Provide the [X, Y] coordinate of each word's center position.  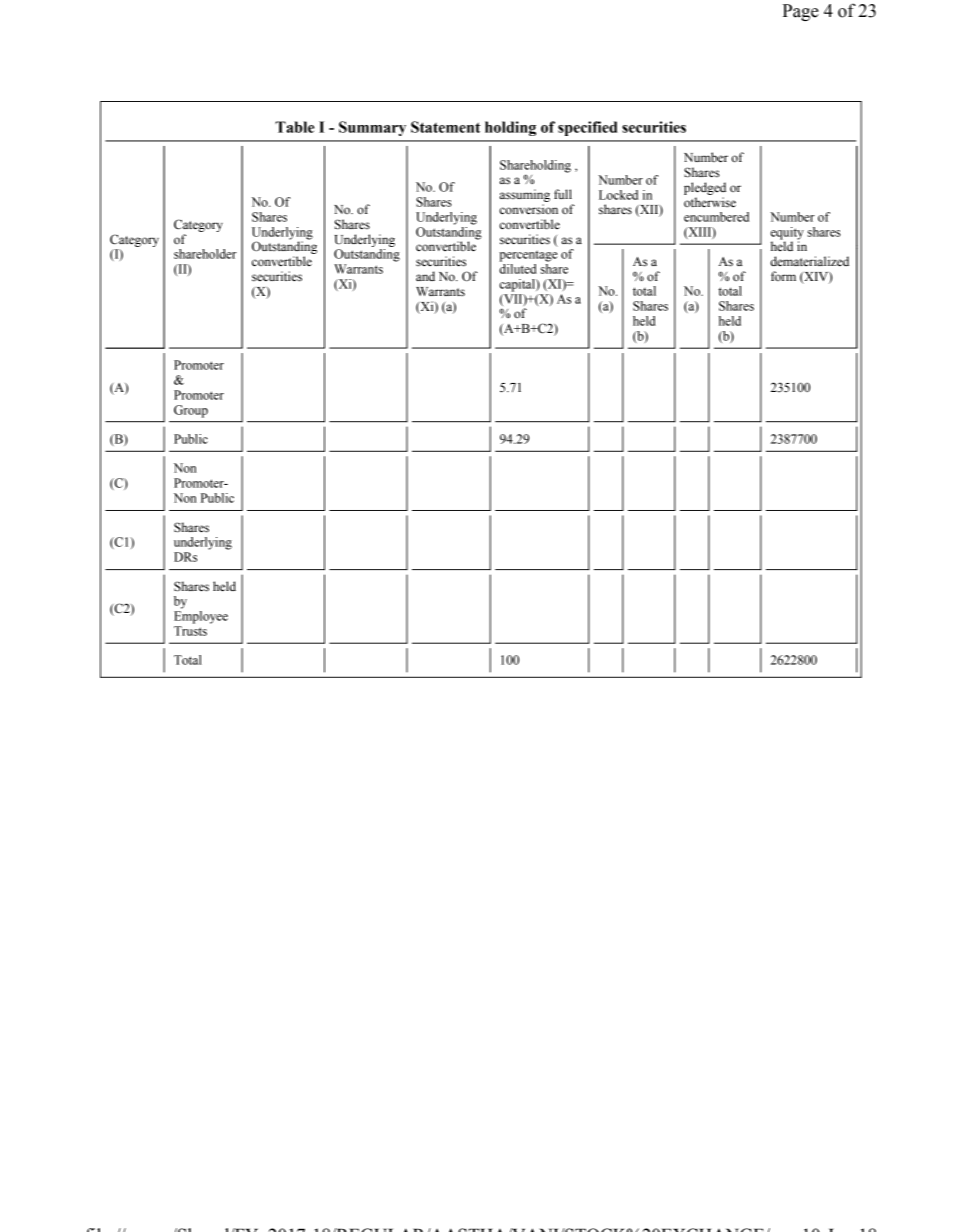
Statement [445, 127]
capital [518, 285]
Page [801, 12]
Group [191, 411]
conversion [528, 209]
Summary [372, 128]
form [783, 276]
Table [295, 127]
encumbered [716, 217]
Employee [201, 617]
